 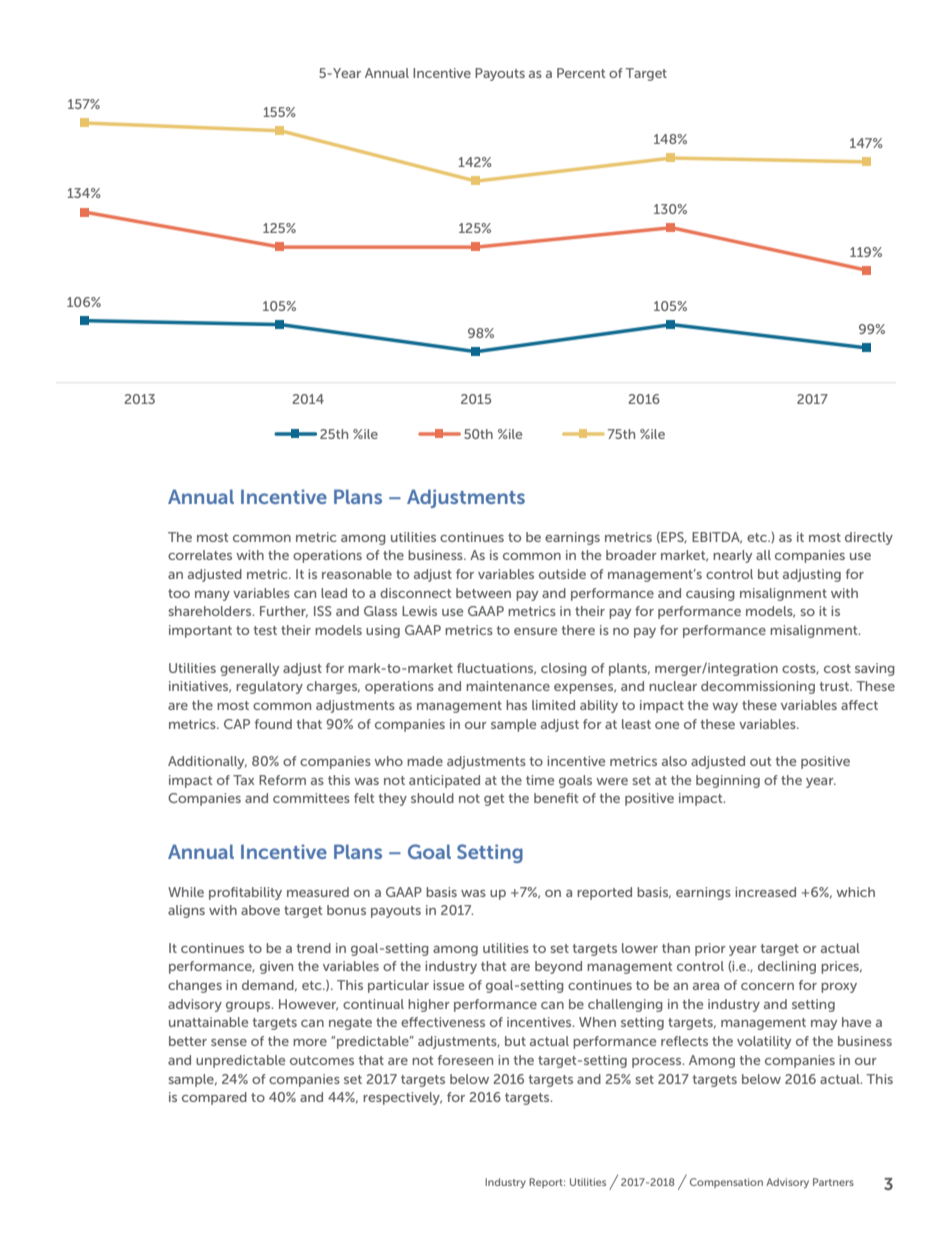 I want to click on compared, so click(x=214, y=1098).
